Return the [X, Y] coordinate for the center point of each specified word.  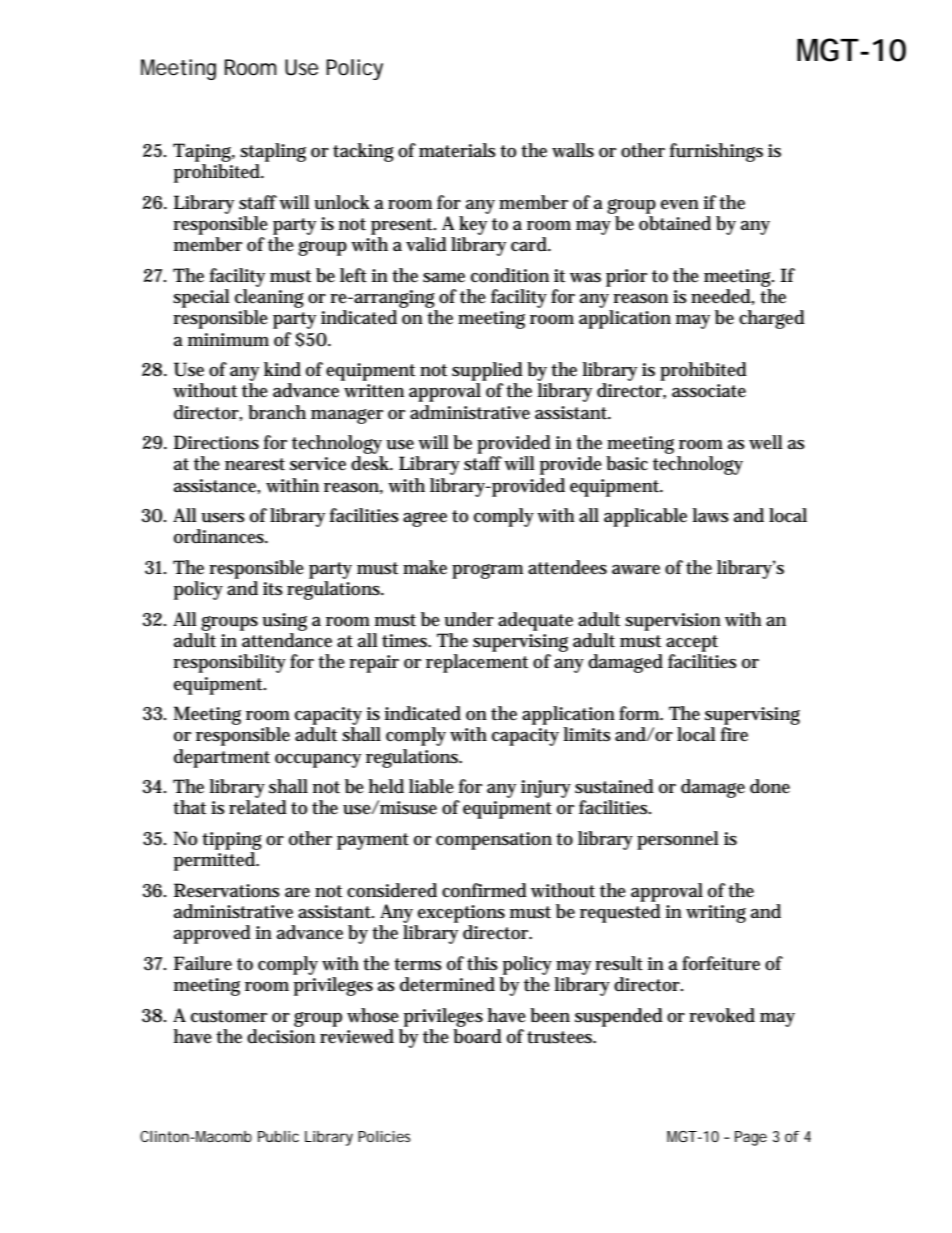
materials [457, 150]
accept [692, 643]
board [477, 1035]
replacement [477, 663]
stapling [273, 152]
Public [278, 1136]
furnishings [716, 152]
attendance [287, 640]
